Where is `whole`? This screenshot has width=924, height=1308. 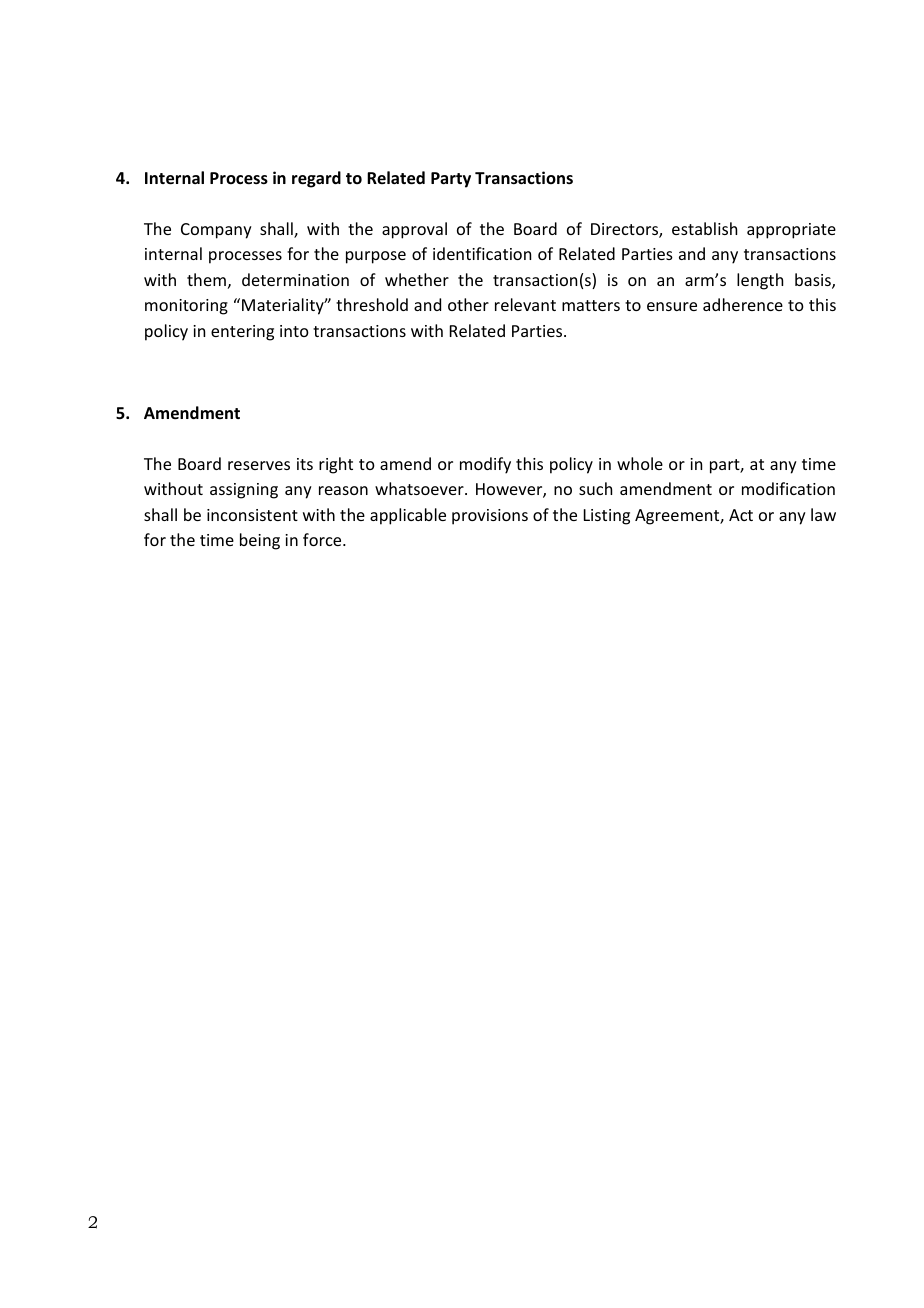
whole is located at coordinates (640, 463).
